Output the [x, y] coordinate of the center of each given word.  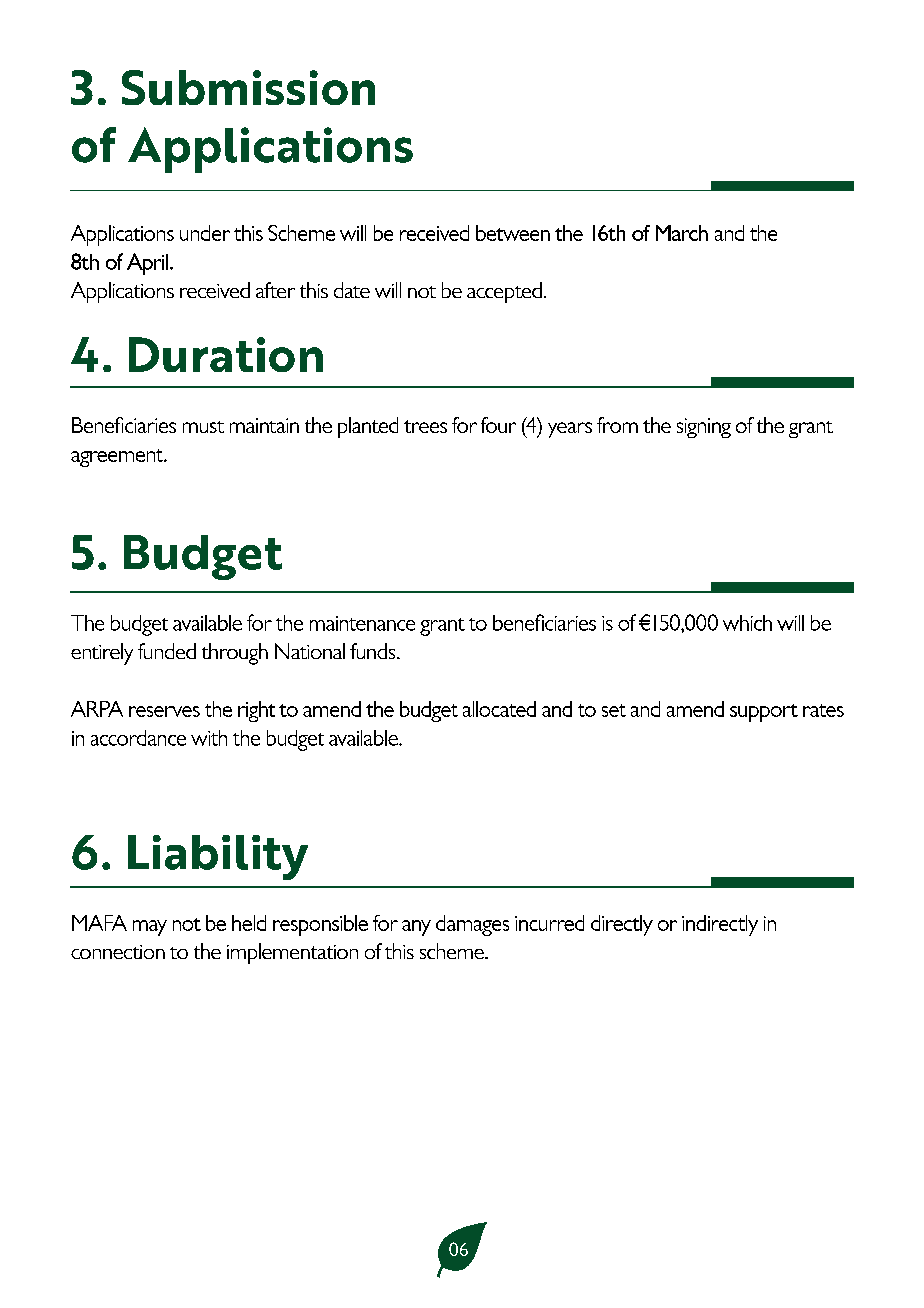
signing [704, 428]
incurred [549, 923]
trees [425, 426]
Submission [248, 87]
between [513, 233]
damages [472, 925]
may [150, 928]
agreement [118, 458]
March [682, 233]
